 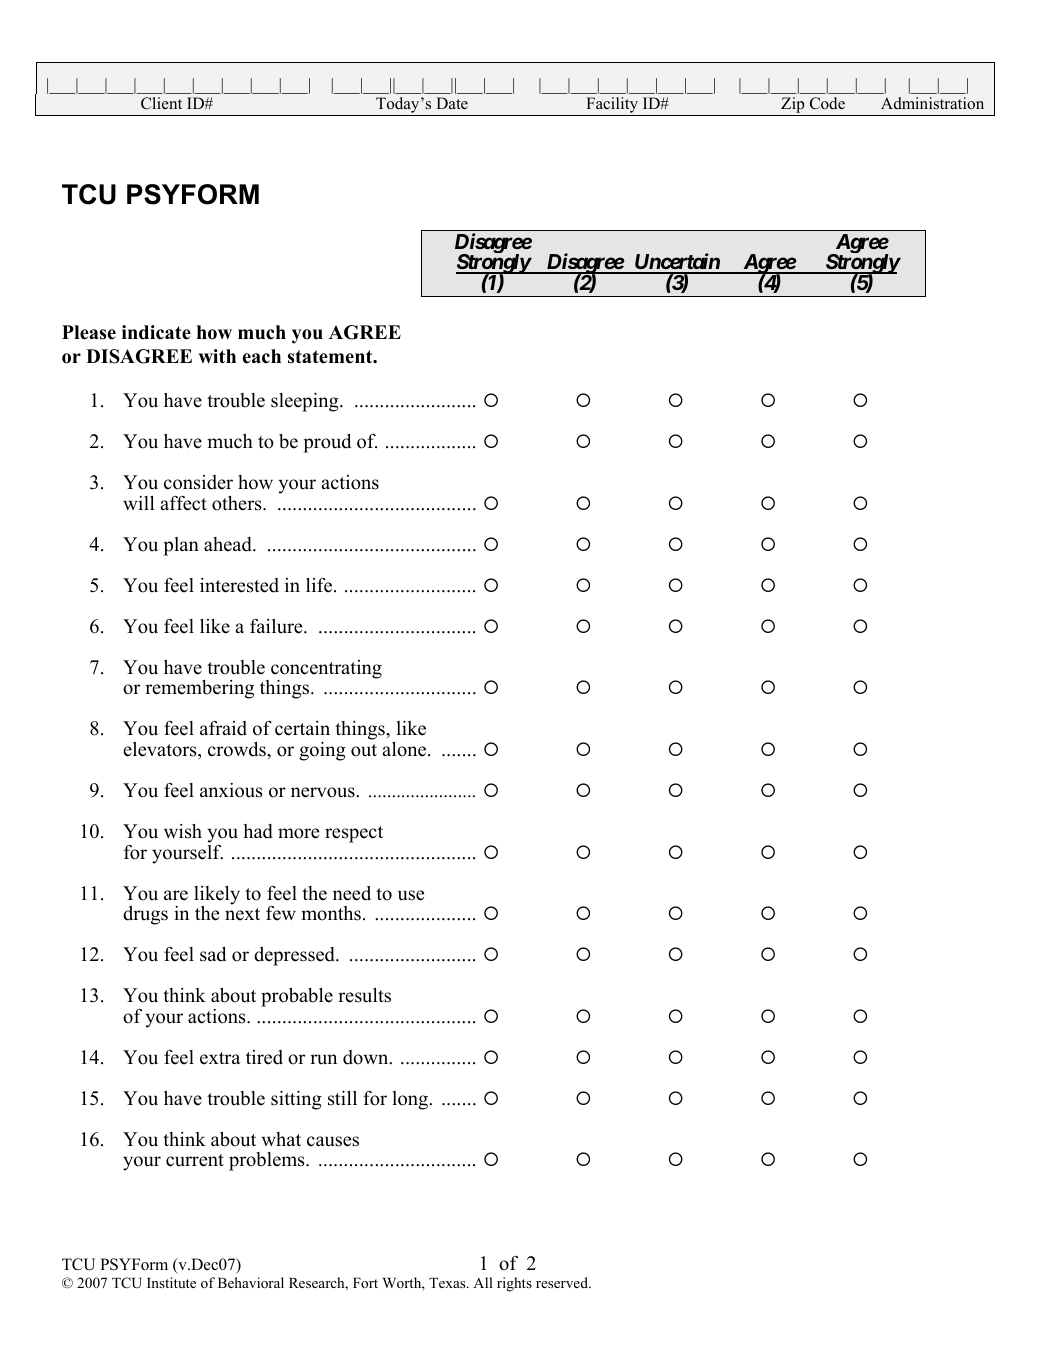 I want to click on with, so click(x=217, y=356).
